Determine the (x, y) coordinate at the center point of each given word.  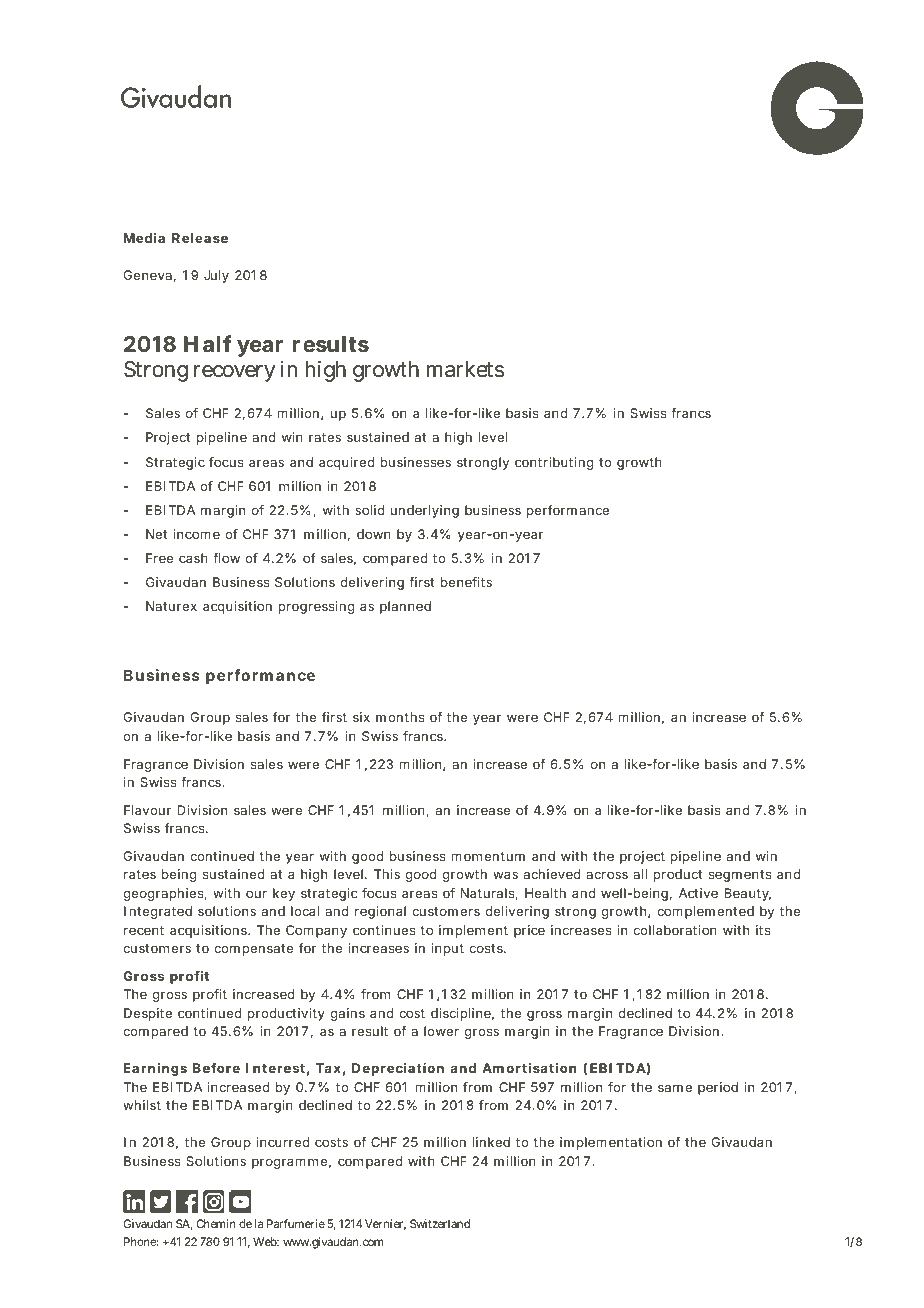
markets (465, 369)
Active (698, 893)
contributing (554, 463)
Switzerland (440, 1223)
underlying (424, 511)
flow (226, 558)
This (387, 874)
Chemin (216, 1223)
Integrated (158, 912)
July (216, 276)
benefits (466, 582)
